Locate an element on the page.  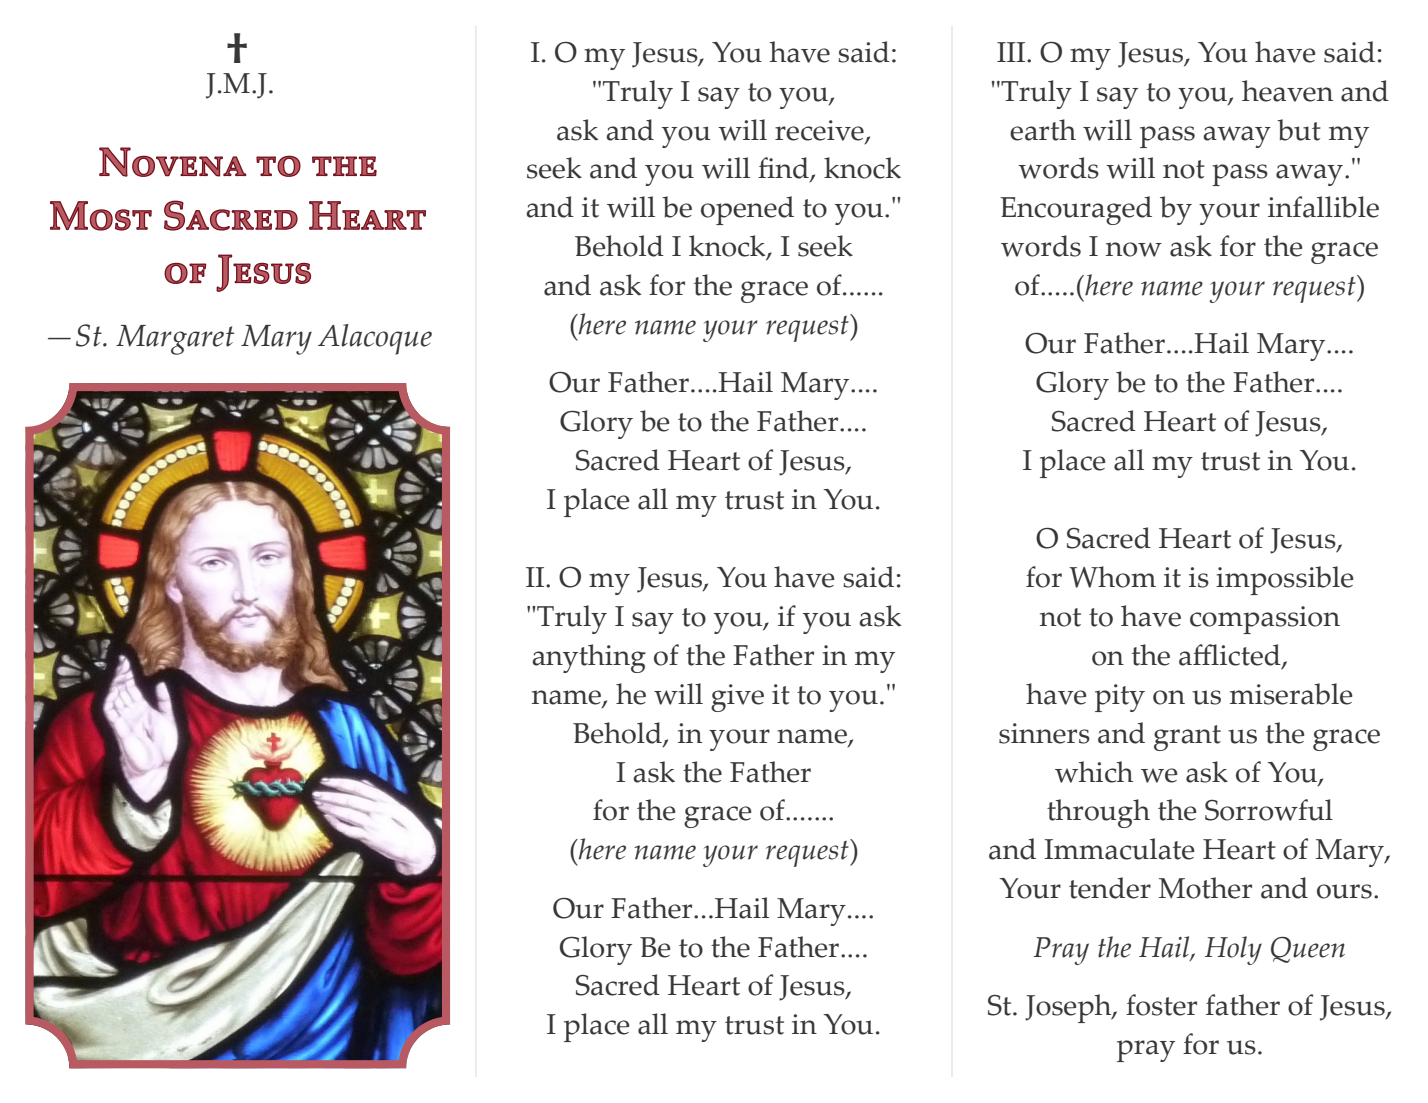
anything is located at coordinates (589, 658).
